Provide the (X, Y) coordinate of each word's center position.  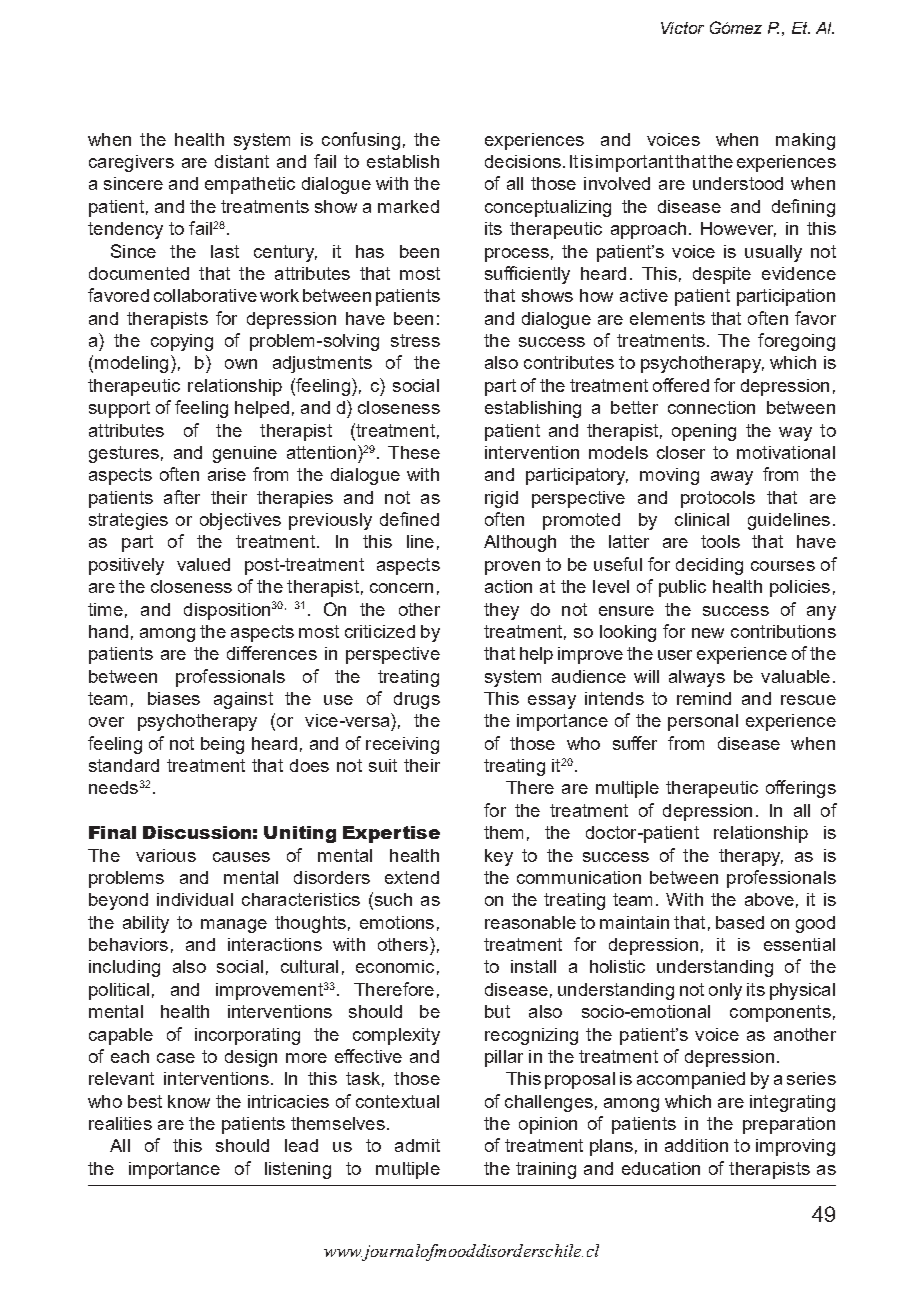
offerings (801, 789)
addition (696, 1145)
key (499, 857)
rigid (501, 499)
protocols (718, 499)
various (166, 855)
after (182, 497)
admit (417, 1145)
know (189, 1101)
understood (738, 183)
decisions (523, 161)
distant (242, 161)
